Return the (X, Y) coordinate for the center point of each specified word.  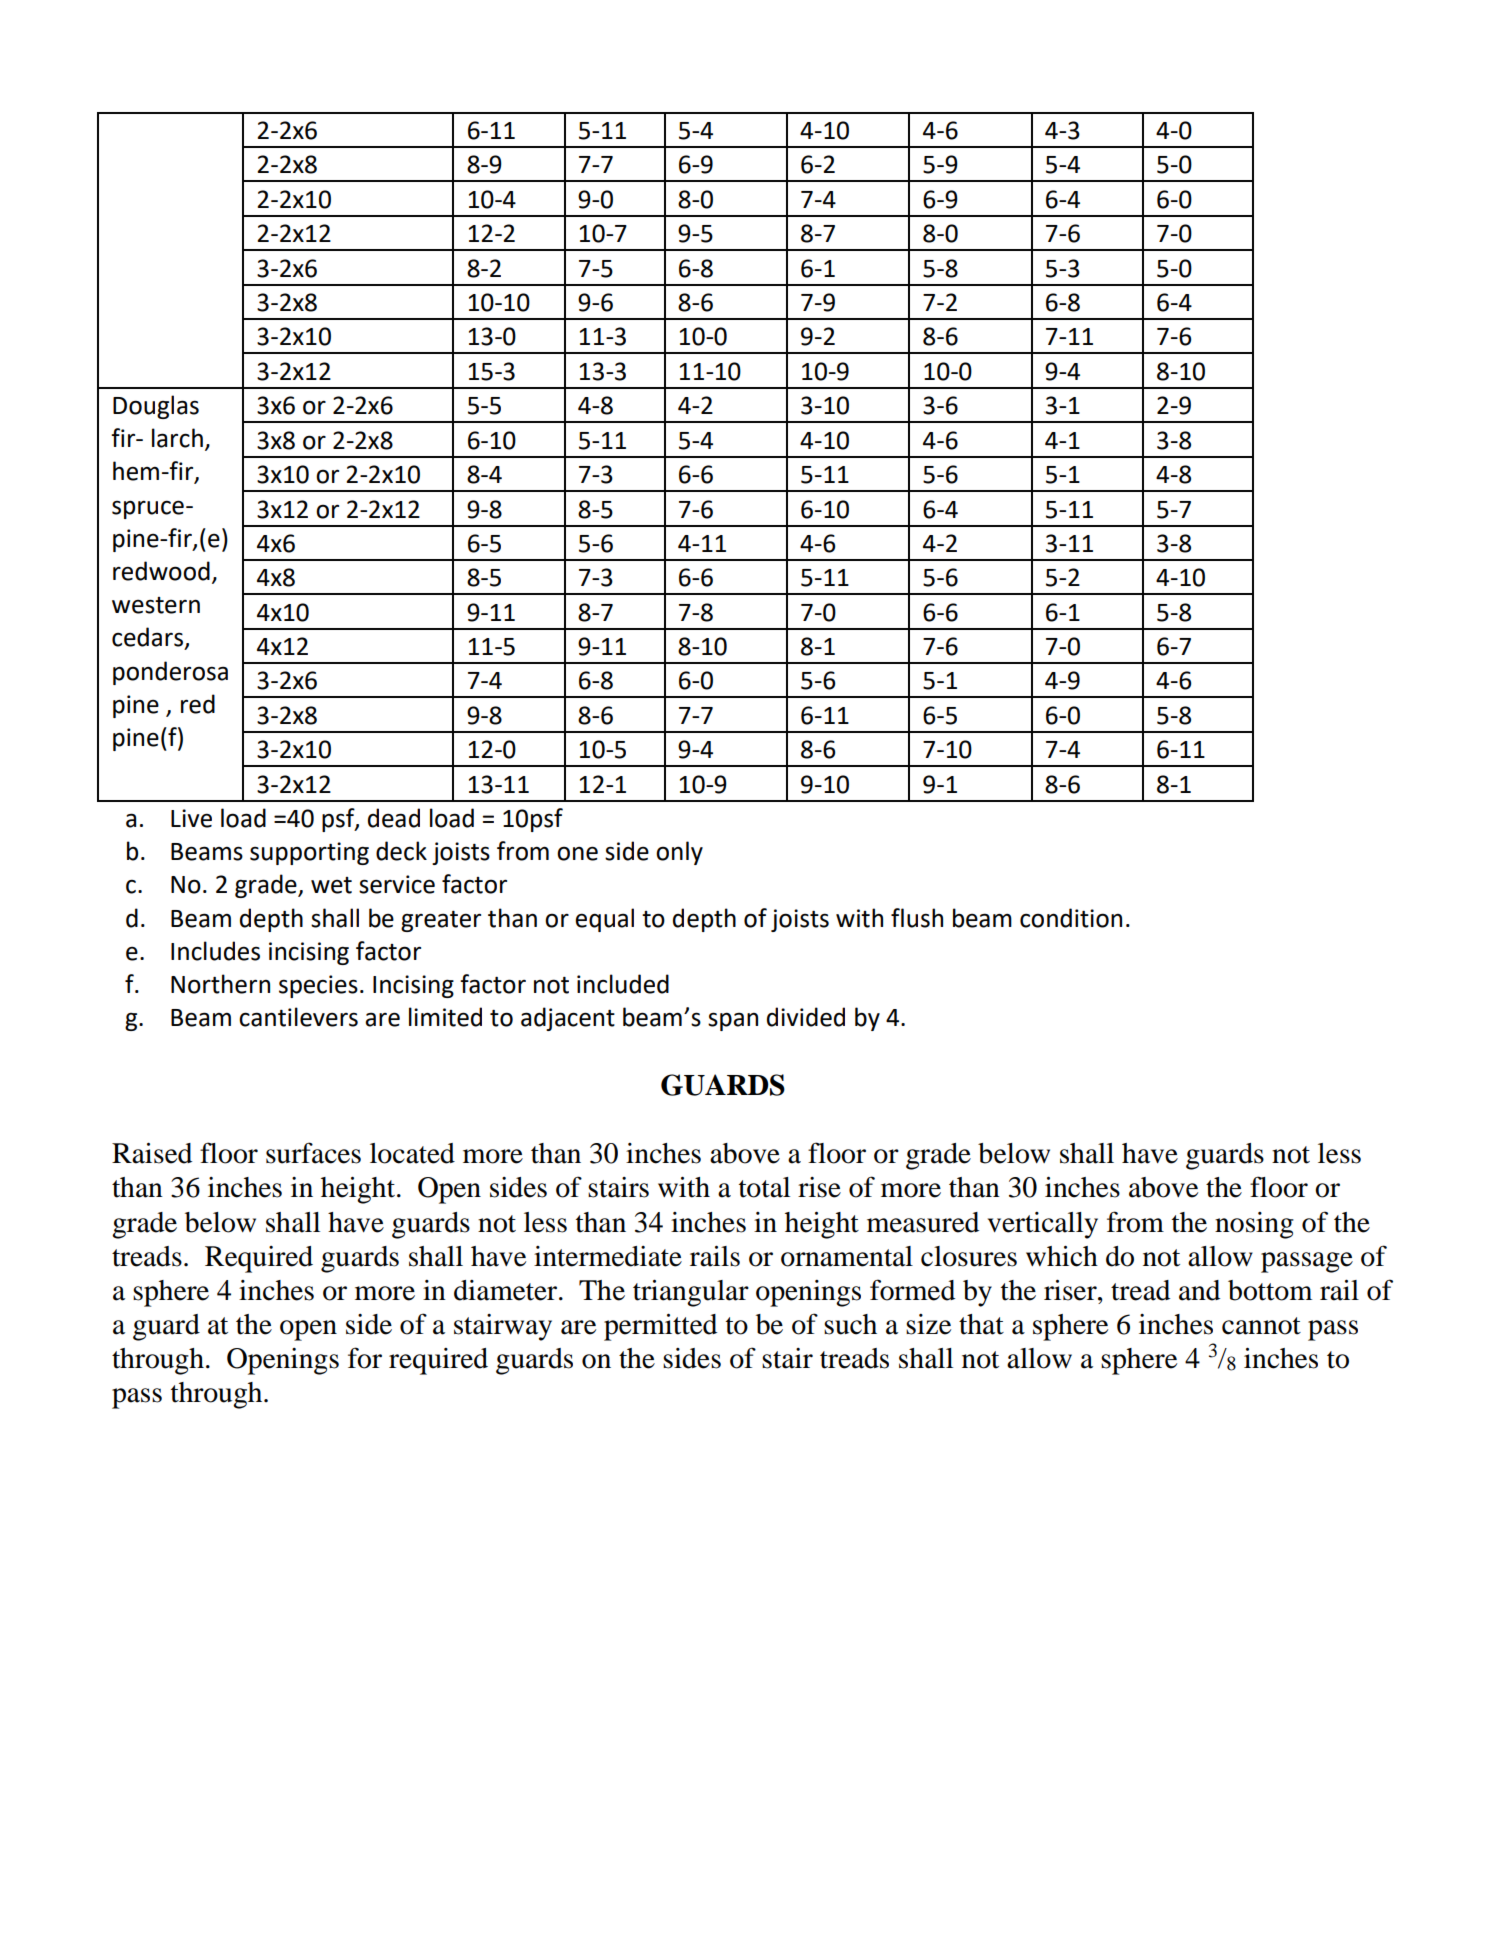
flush (917, 918)
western (156, 605)
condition (1071, 918)
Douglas (156, 407)
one (577, 853)
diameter (507, 1290)
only (679, 853)
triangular (691, 1293)
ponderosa (170, 673)
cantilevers (298, 1017)
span (733, 1021)
